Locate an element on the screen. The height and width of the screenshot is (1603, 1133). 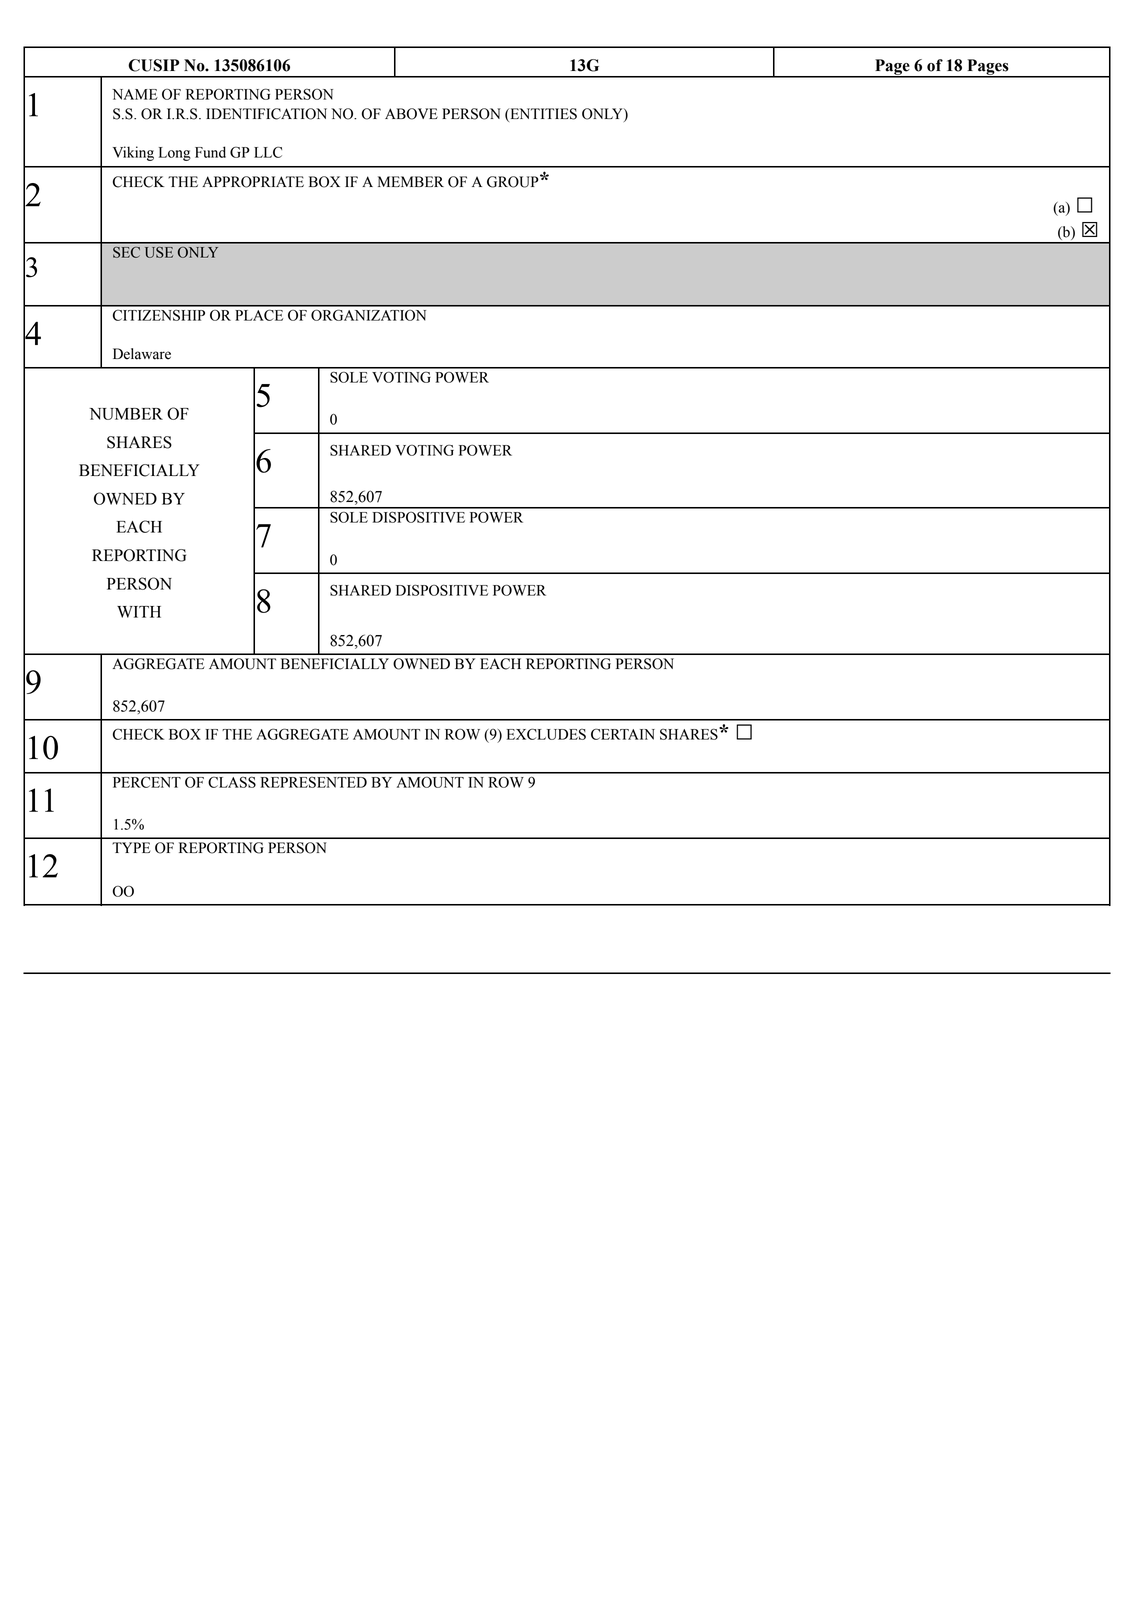
CITIZENSHIP is located at coordinates (159, 315).
